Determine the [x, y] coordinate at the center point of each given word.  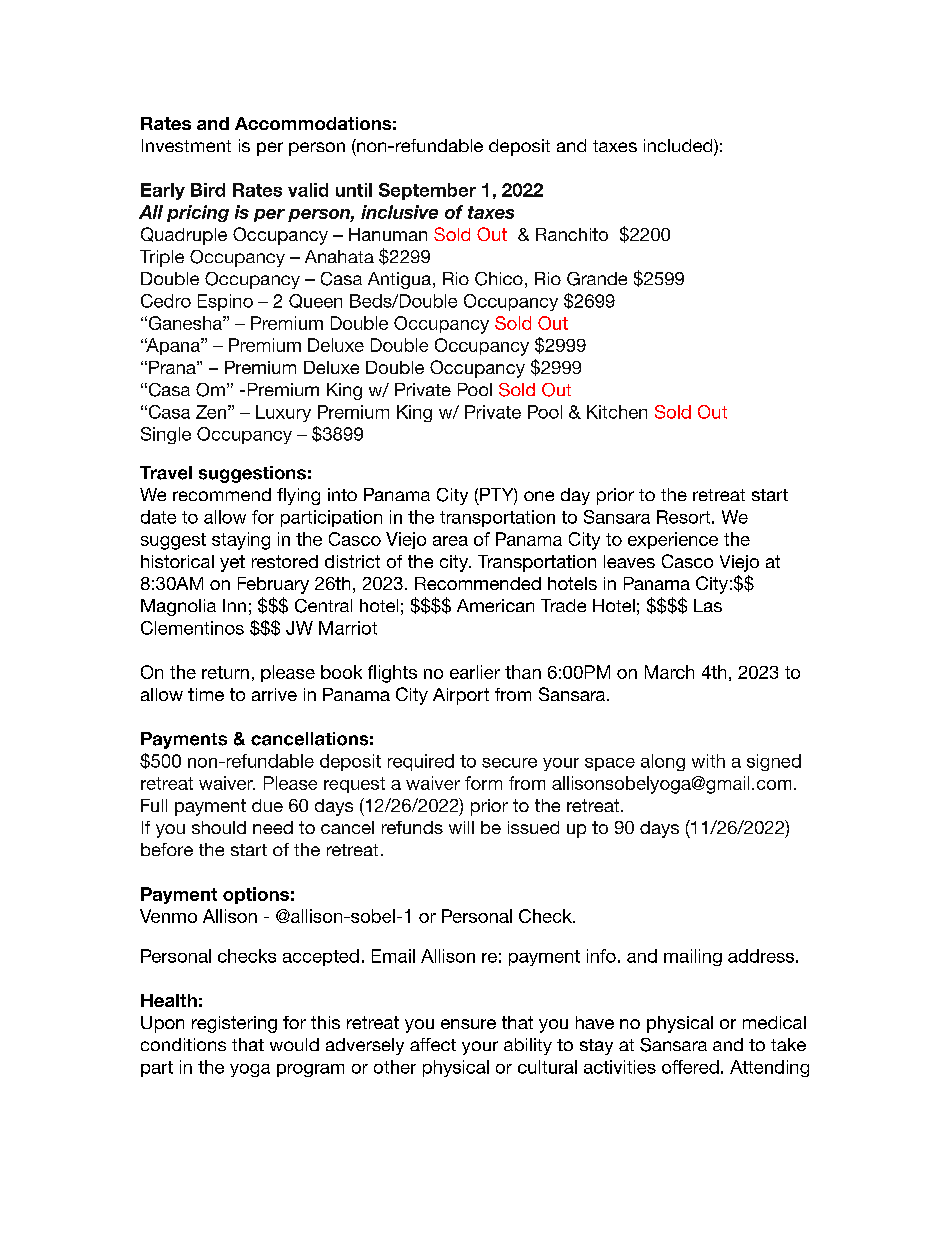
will [461, 827]
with [708, 761]
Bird [208, 190]
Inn [234, 605]
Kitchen [617, 412]
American [495, 605]
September [427, 191]
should [219, 827]
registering [234, 1024]
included [679, 147]
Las [708, 605]
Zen [211, 412]
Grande [597, 279]
